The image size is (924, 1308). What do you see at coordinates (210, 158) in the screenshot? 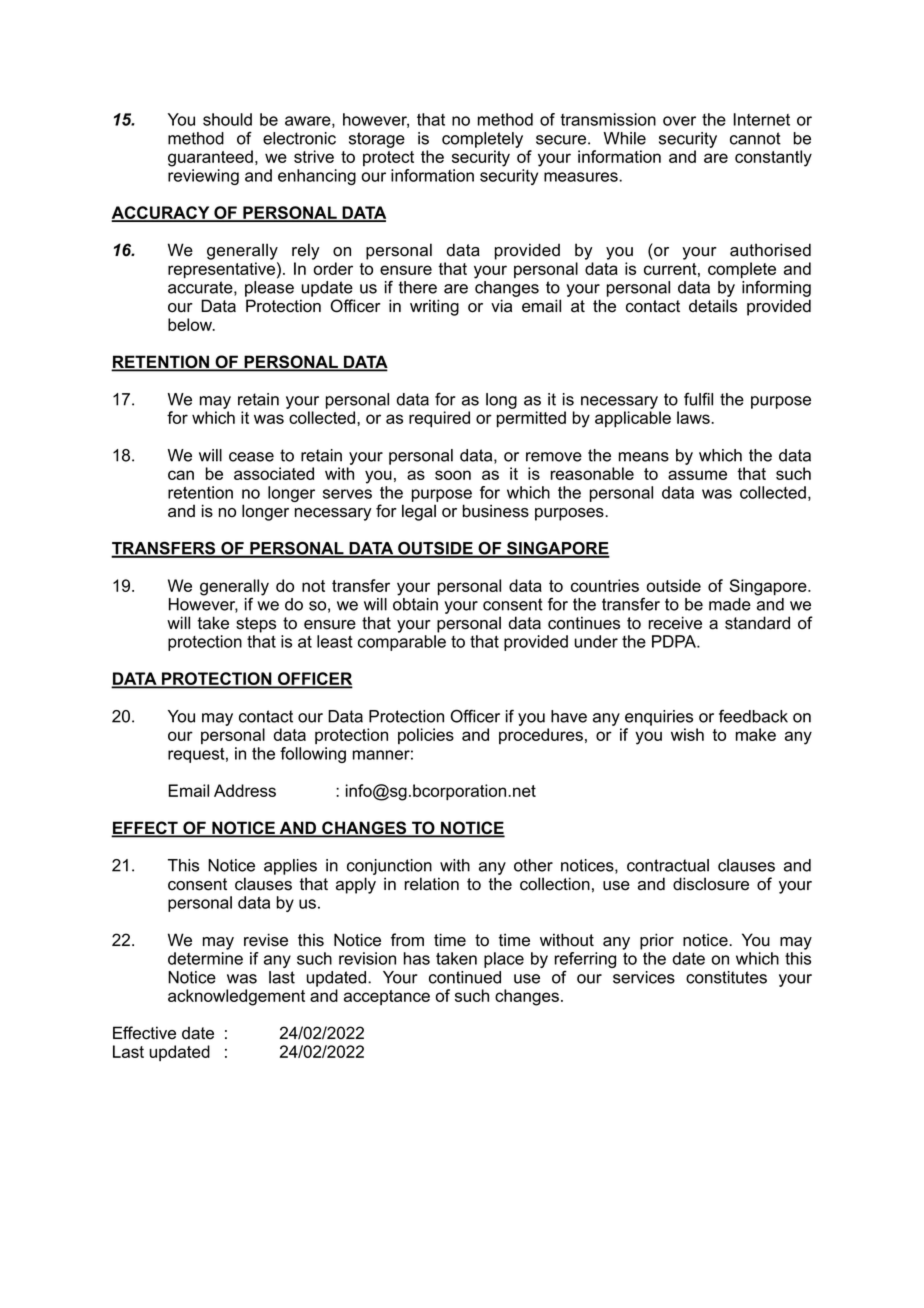
I see `guaranteed` at bounding box center [210, 158].
